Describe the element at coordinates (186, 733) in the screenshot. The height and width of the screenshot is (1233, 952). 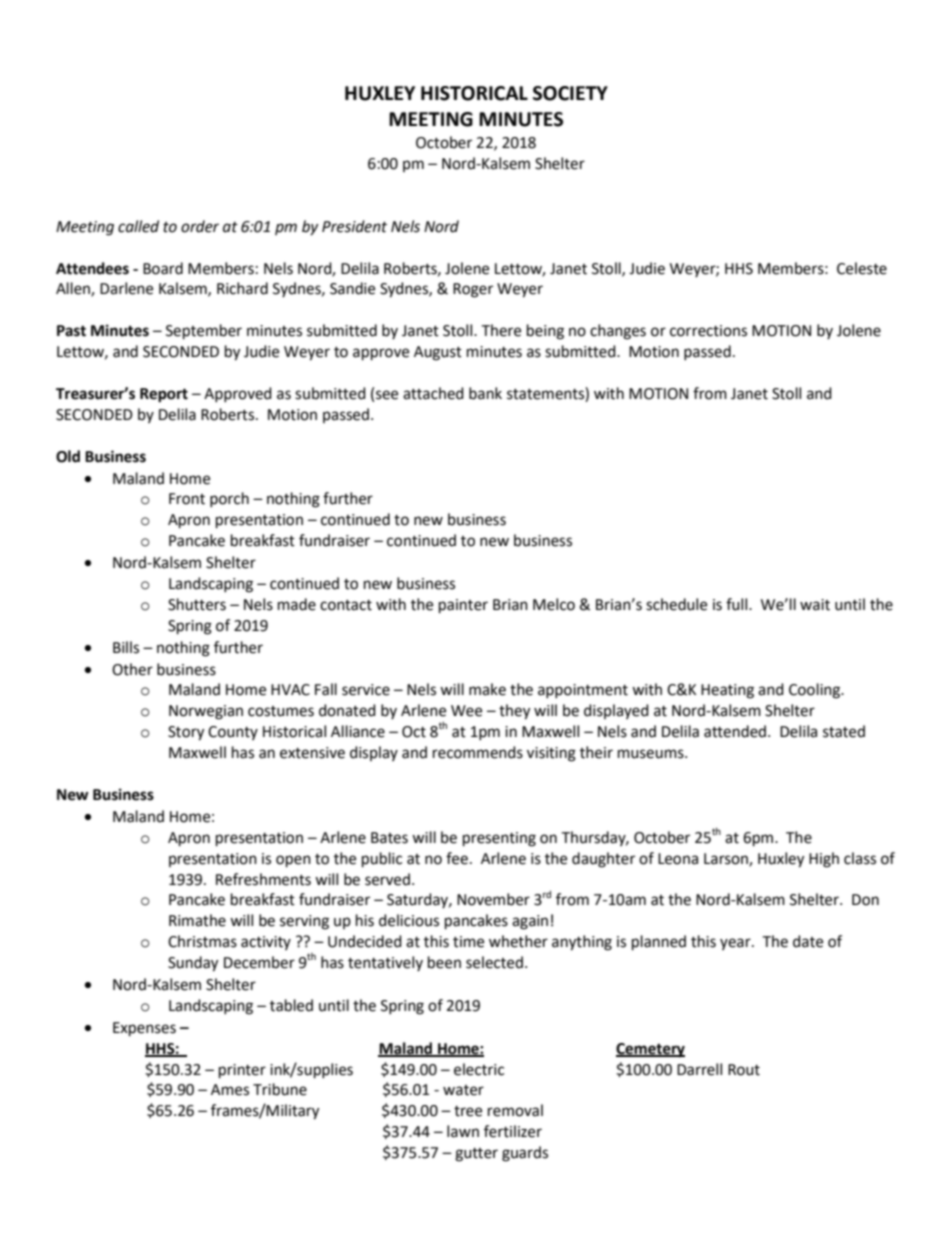
I see `Story` at that location.
